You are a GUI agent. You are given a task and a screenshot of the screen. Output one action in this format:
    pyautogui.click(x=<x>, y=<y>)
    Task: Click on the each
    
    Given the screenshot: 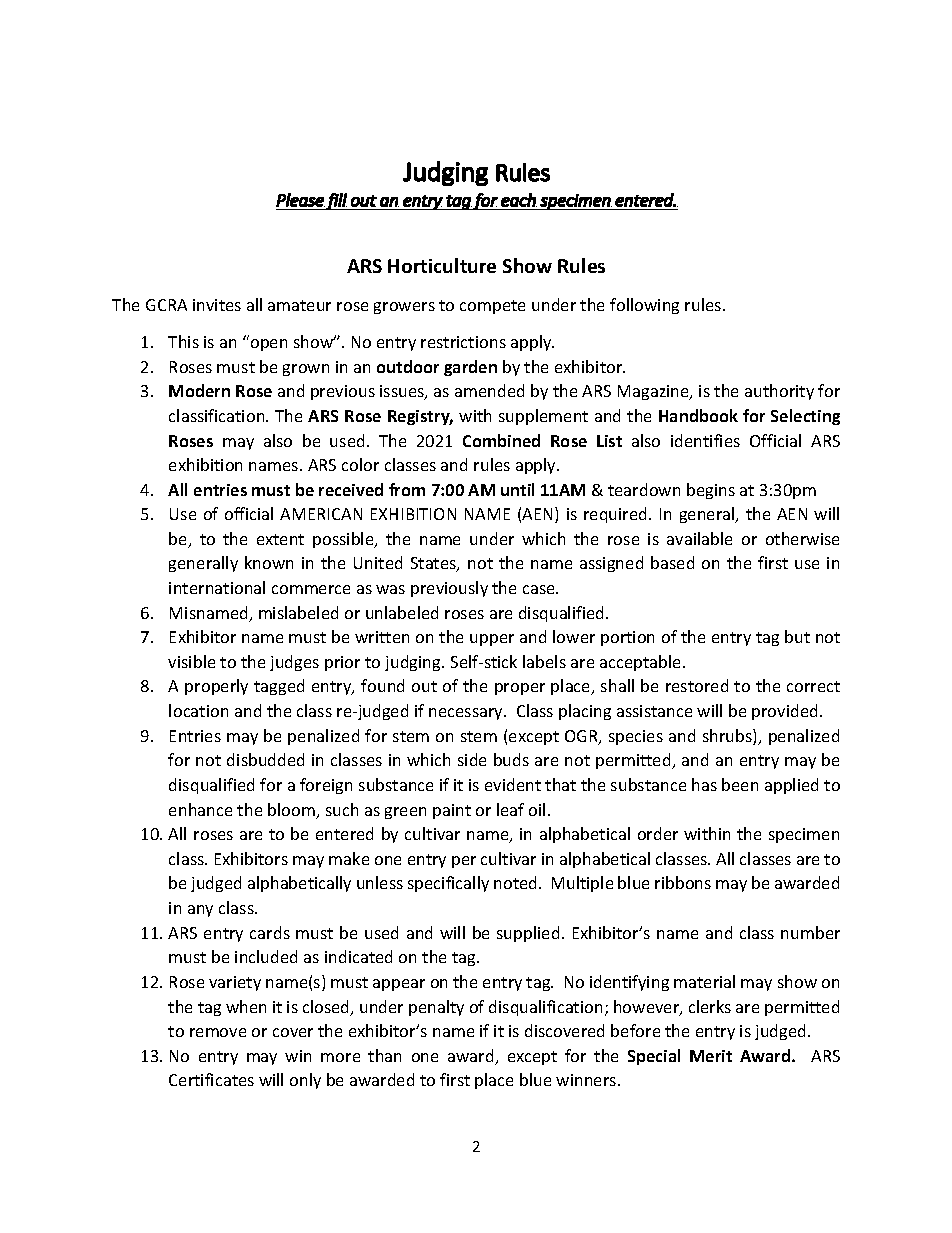 What is the action you would take?
    pyautogui.click(x=519, y=200)
